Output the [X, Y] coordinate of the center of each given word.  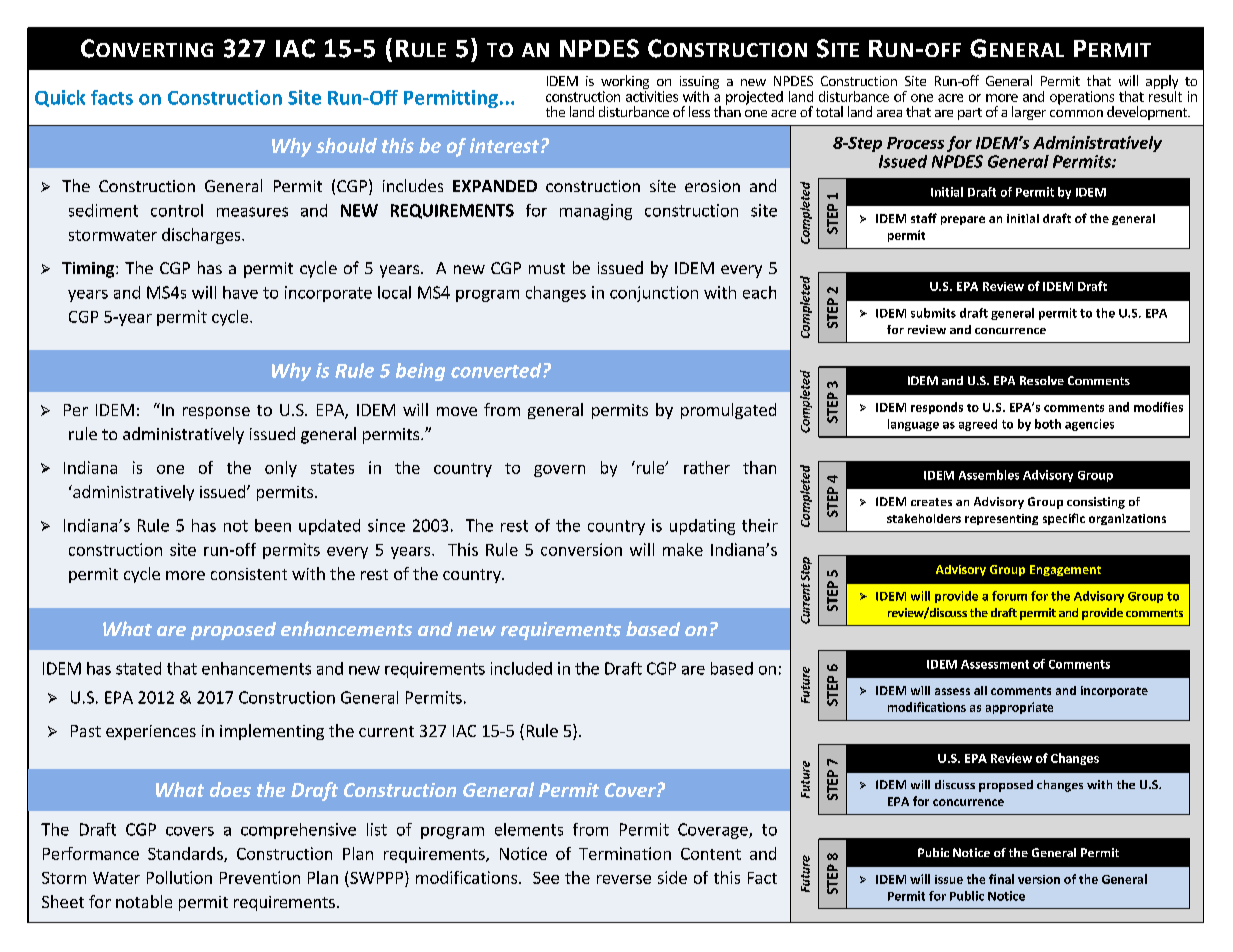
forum [1009, 596]
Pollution [179, 877]
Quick [60, 98]
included [521, 668]
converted [497, 370]
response [216, 413]
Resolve [1042, 380]
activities [652, 96]
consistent [249, 574]
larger [1029, 113]
